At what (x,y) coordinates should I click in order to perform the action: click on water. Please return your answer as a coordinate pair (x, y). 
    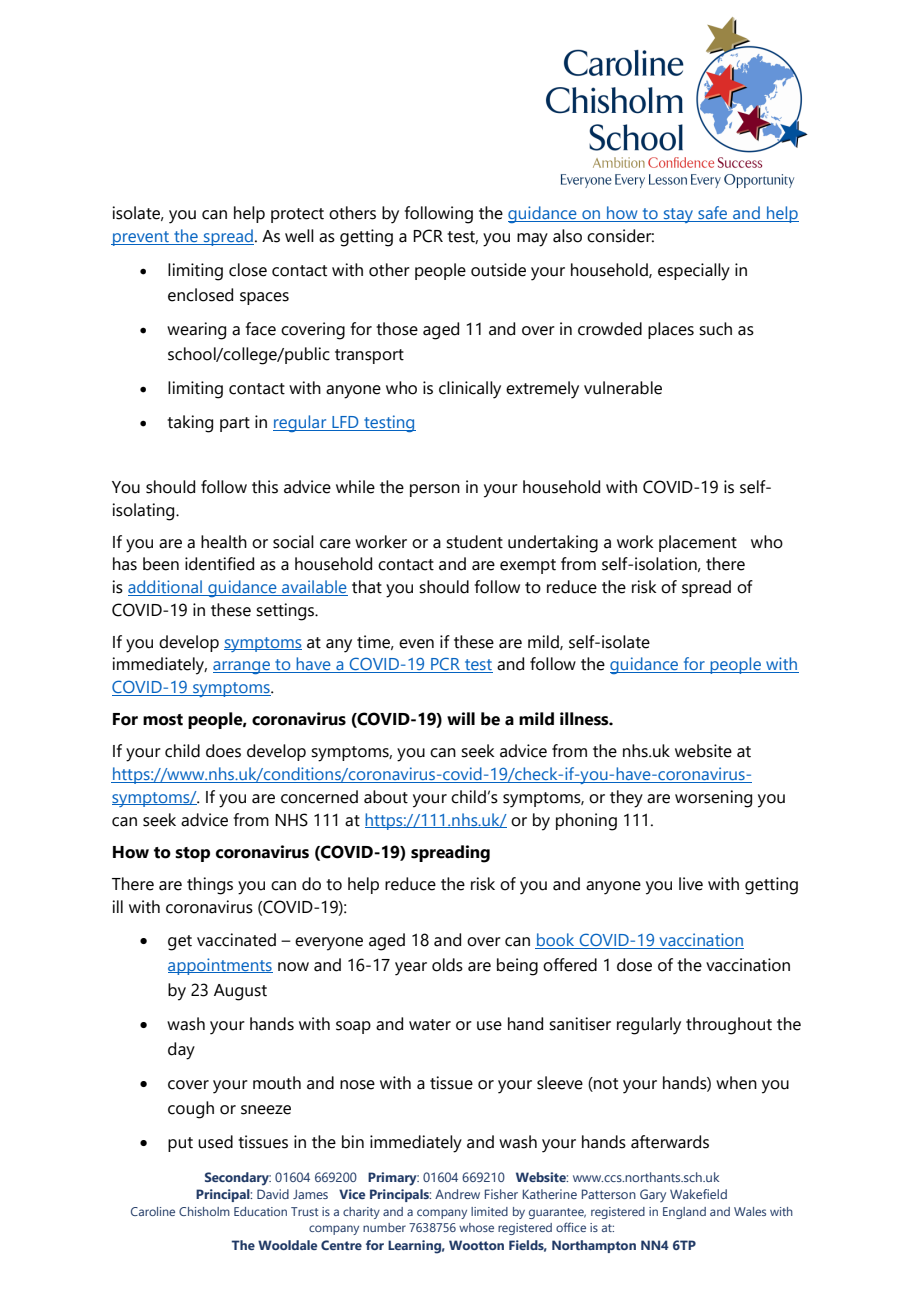
    Looking at the image, I should click on (430, 1025).
